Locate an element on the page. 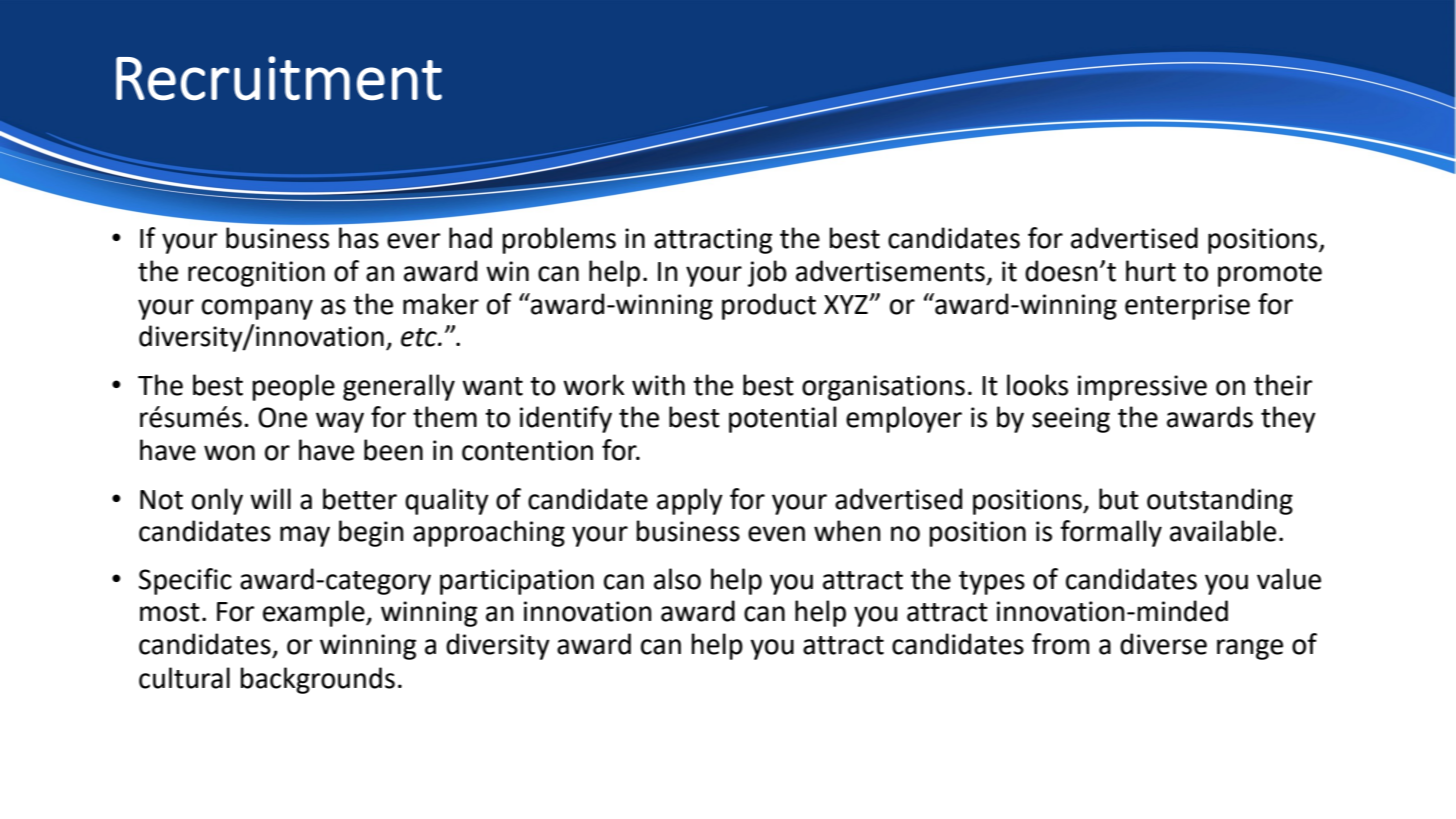 The image size is (1456, 819). Recruitment is located at coordinates (279, 78).
